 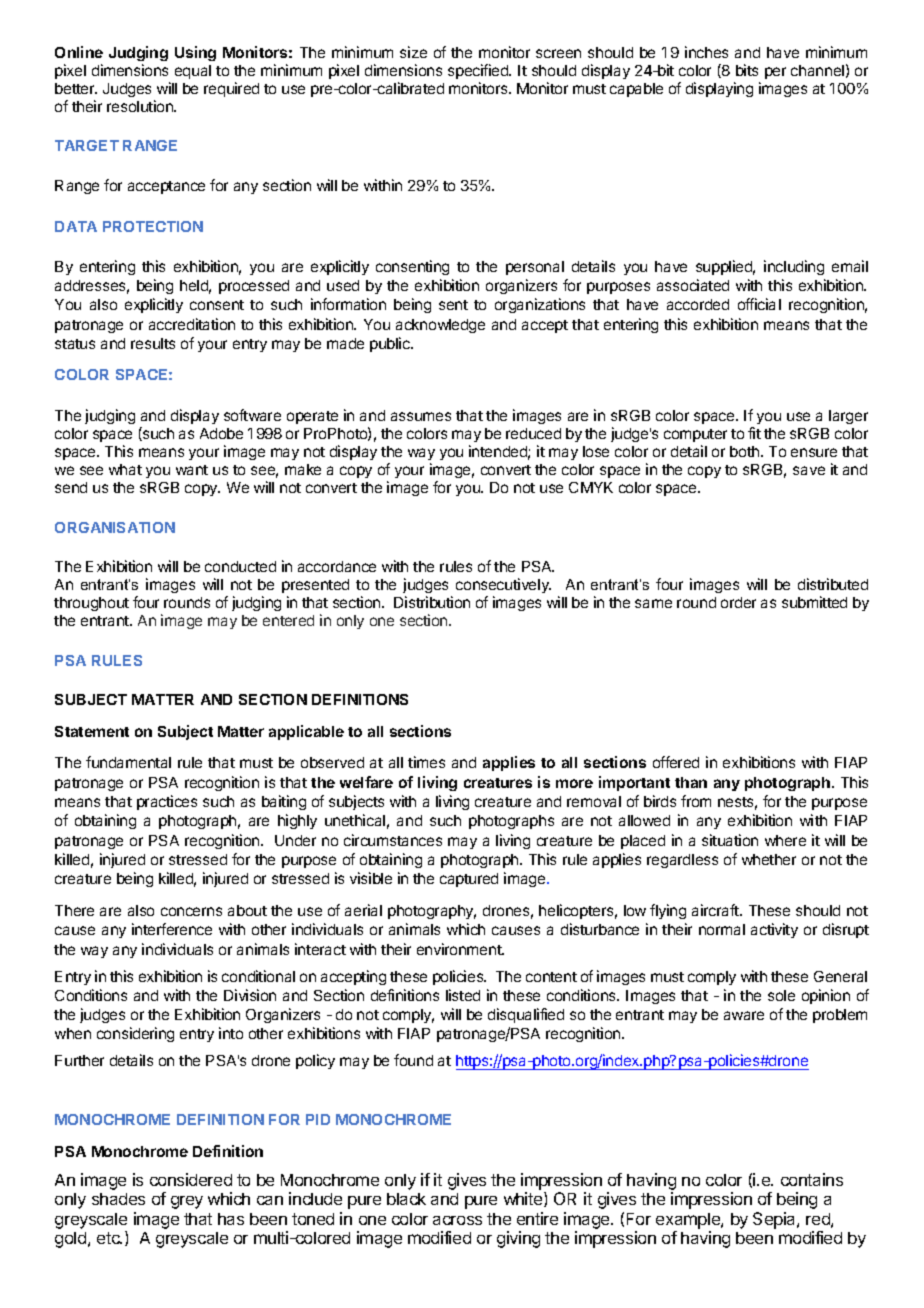 I want to click on specified, so click(x=479, y=71).
